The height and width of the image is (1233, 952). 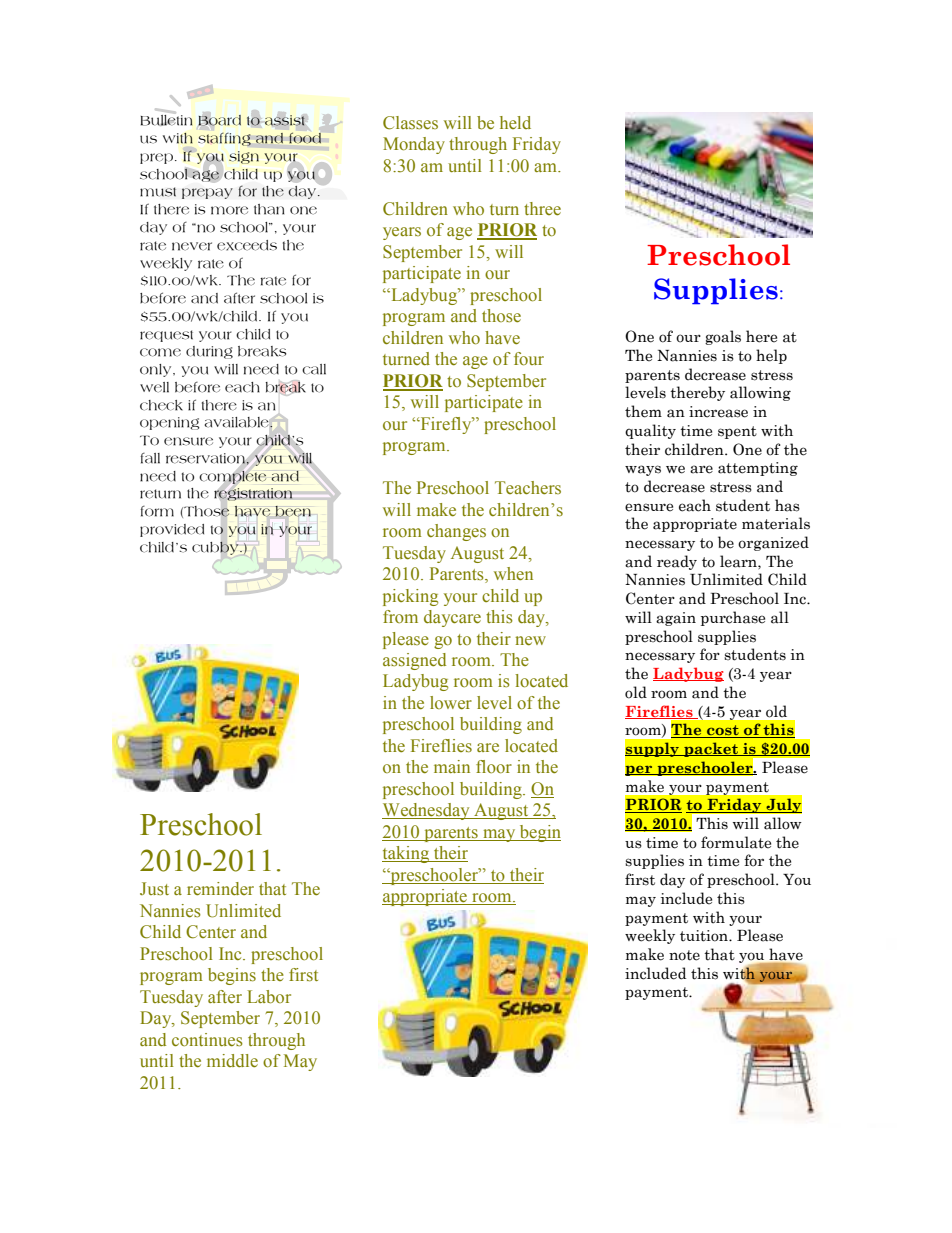 I want to click on four, so click(x=529, y=359).
